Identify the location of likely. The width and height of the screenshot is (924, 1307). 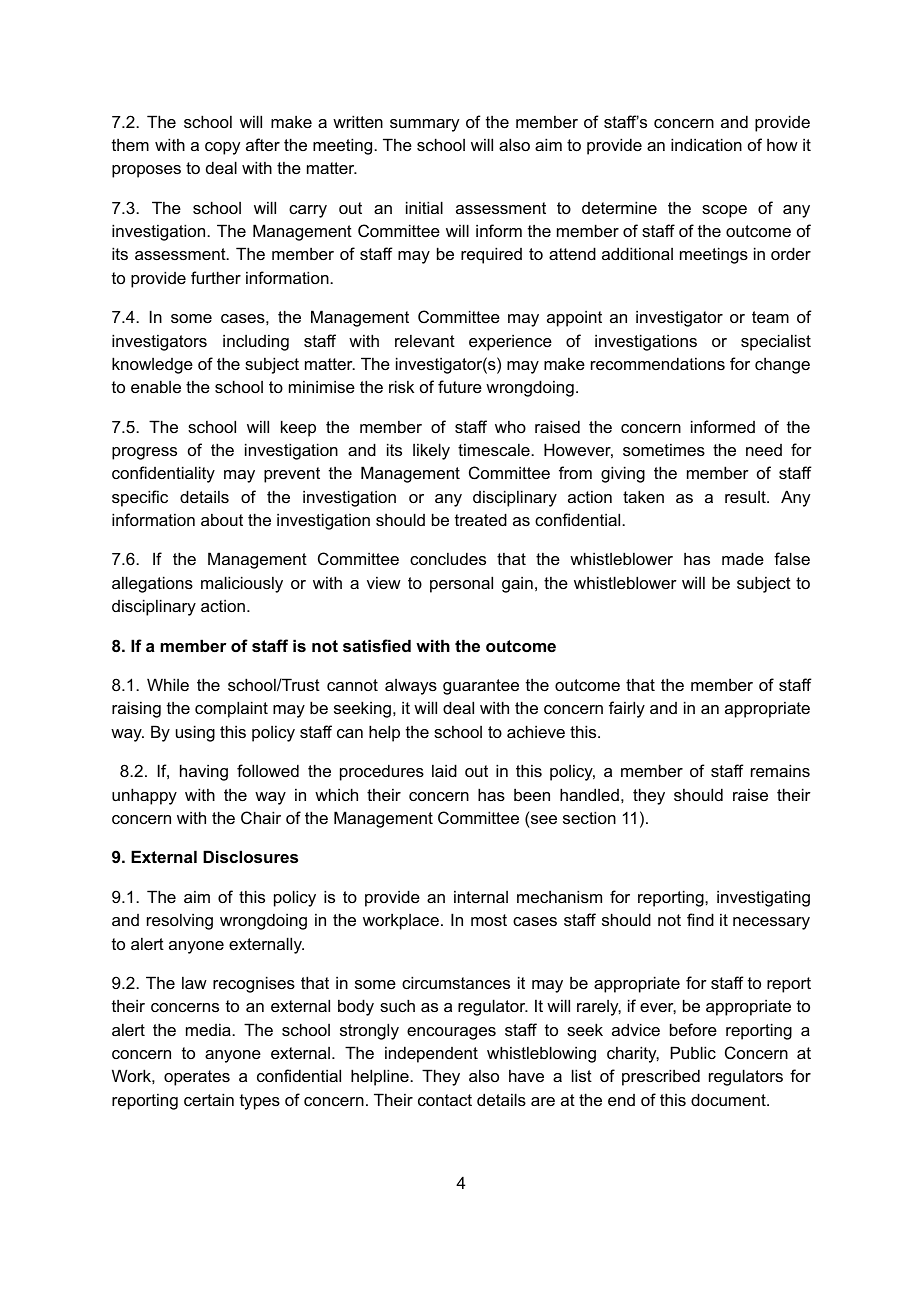
(431, 451).
